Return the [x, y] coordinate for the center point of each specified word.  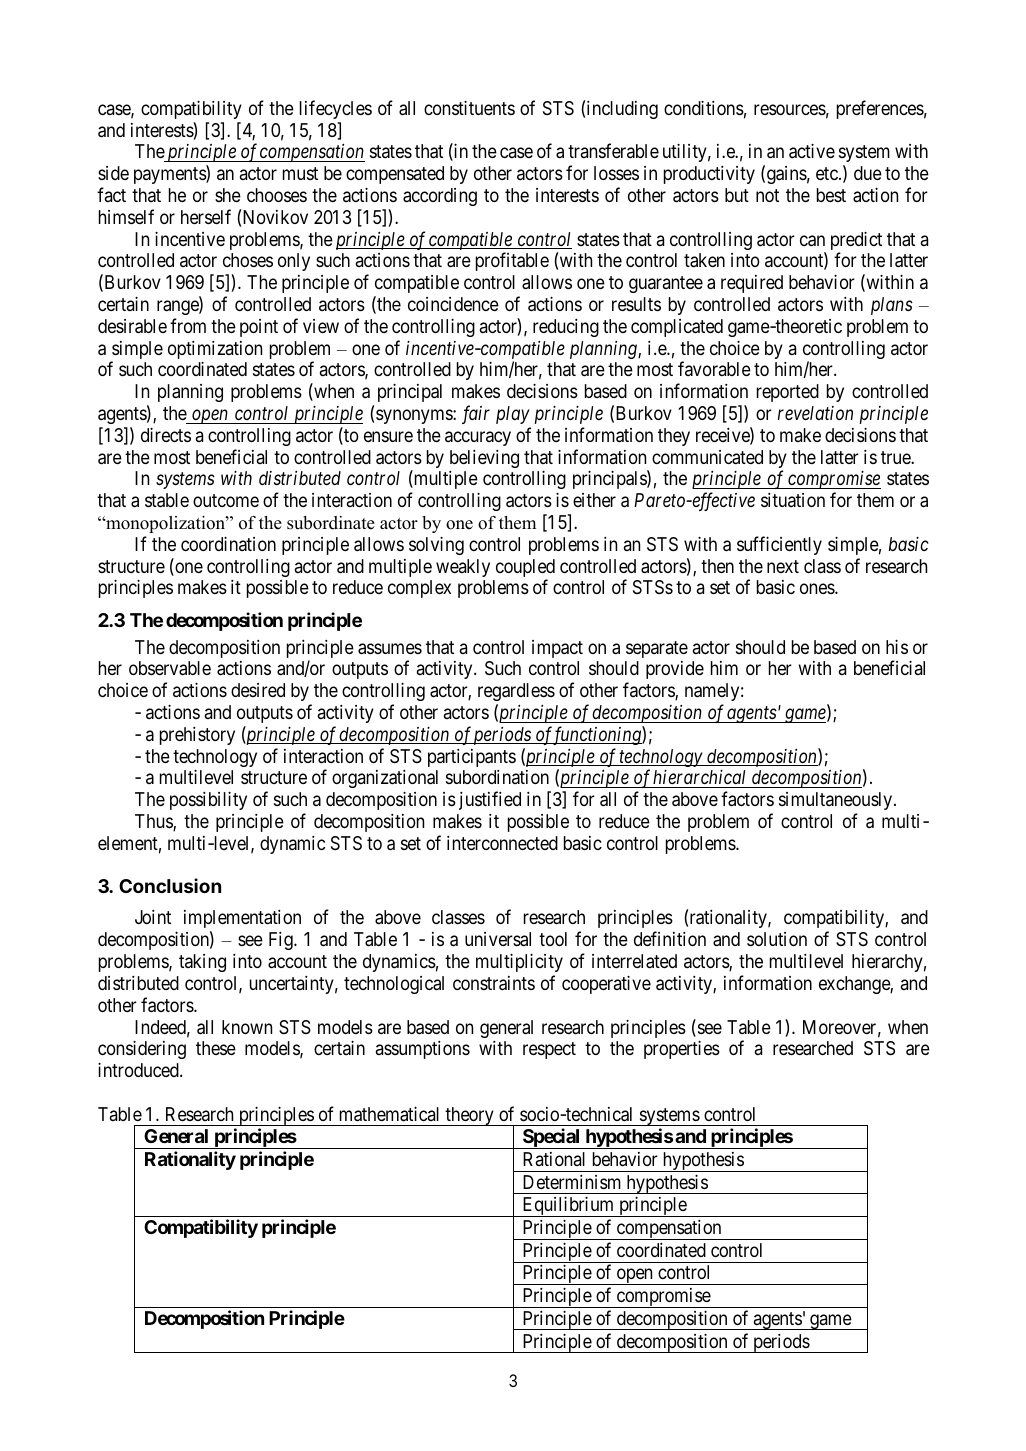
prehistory [197, 736]
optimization [215, 350]
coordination [228, 544]
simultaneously [837, 801]
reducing [566, 328]
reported [788, 393]
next [783, 566]
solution [777, 939]
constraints [494, 983]
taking [202, 963]
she [228, 195]
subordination [497, 777]
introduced [139, 1070]
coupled [525, 569]
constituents [469, 108]
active [812, 151]
